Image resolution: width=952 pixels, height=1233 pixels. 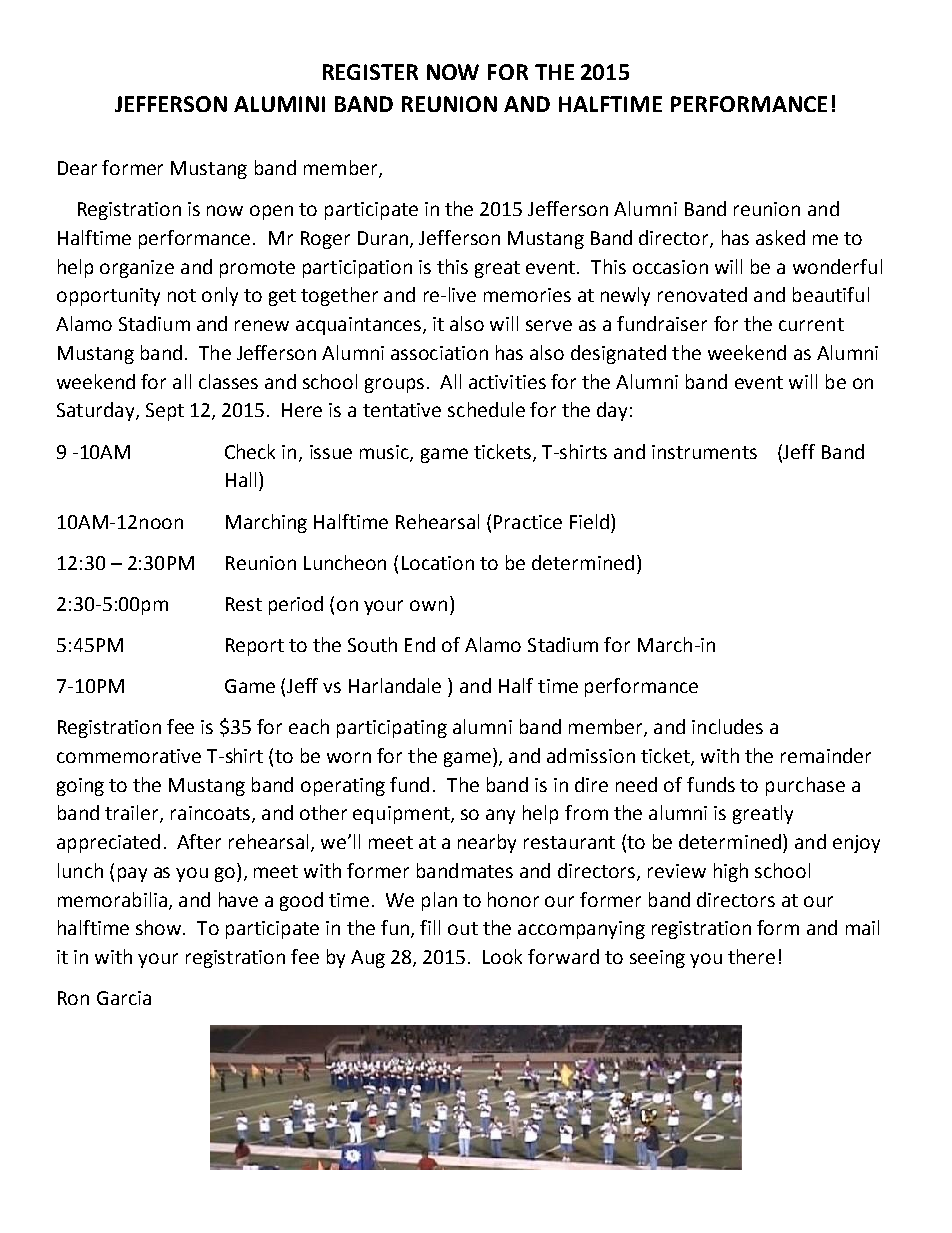 What do you see at coordinates (124, 998) in the document?
I see `Garcia` at bounding box center [124, 998].
